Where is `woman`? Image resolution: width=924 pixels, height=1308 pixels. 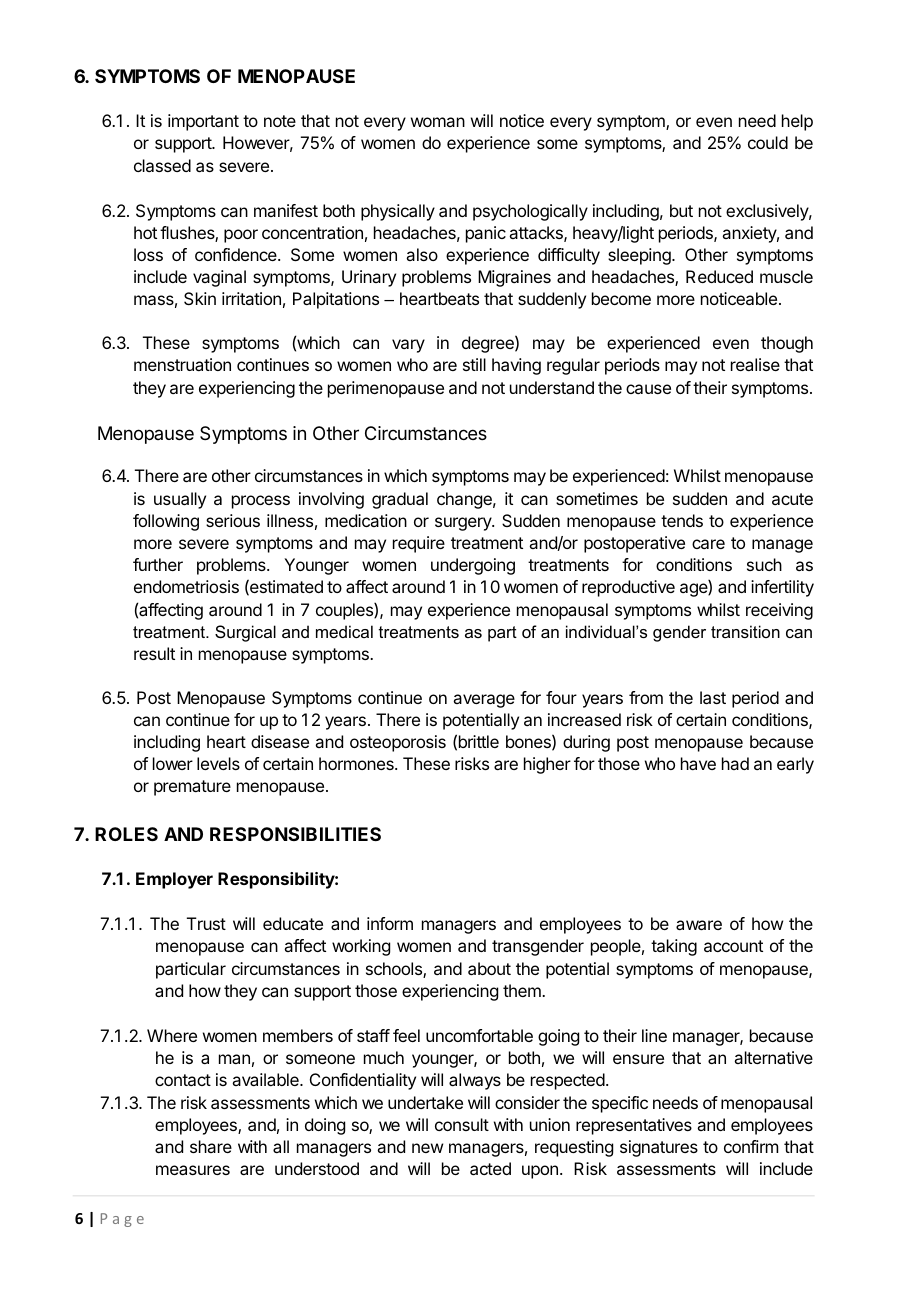
woman is located at coordinates (438, 122).
